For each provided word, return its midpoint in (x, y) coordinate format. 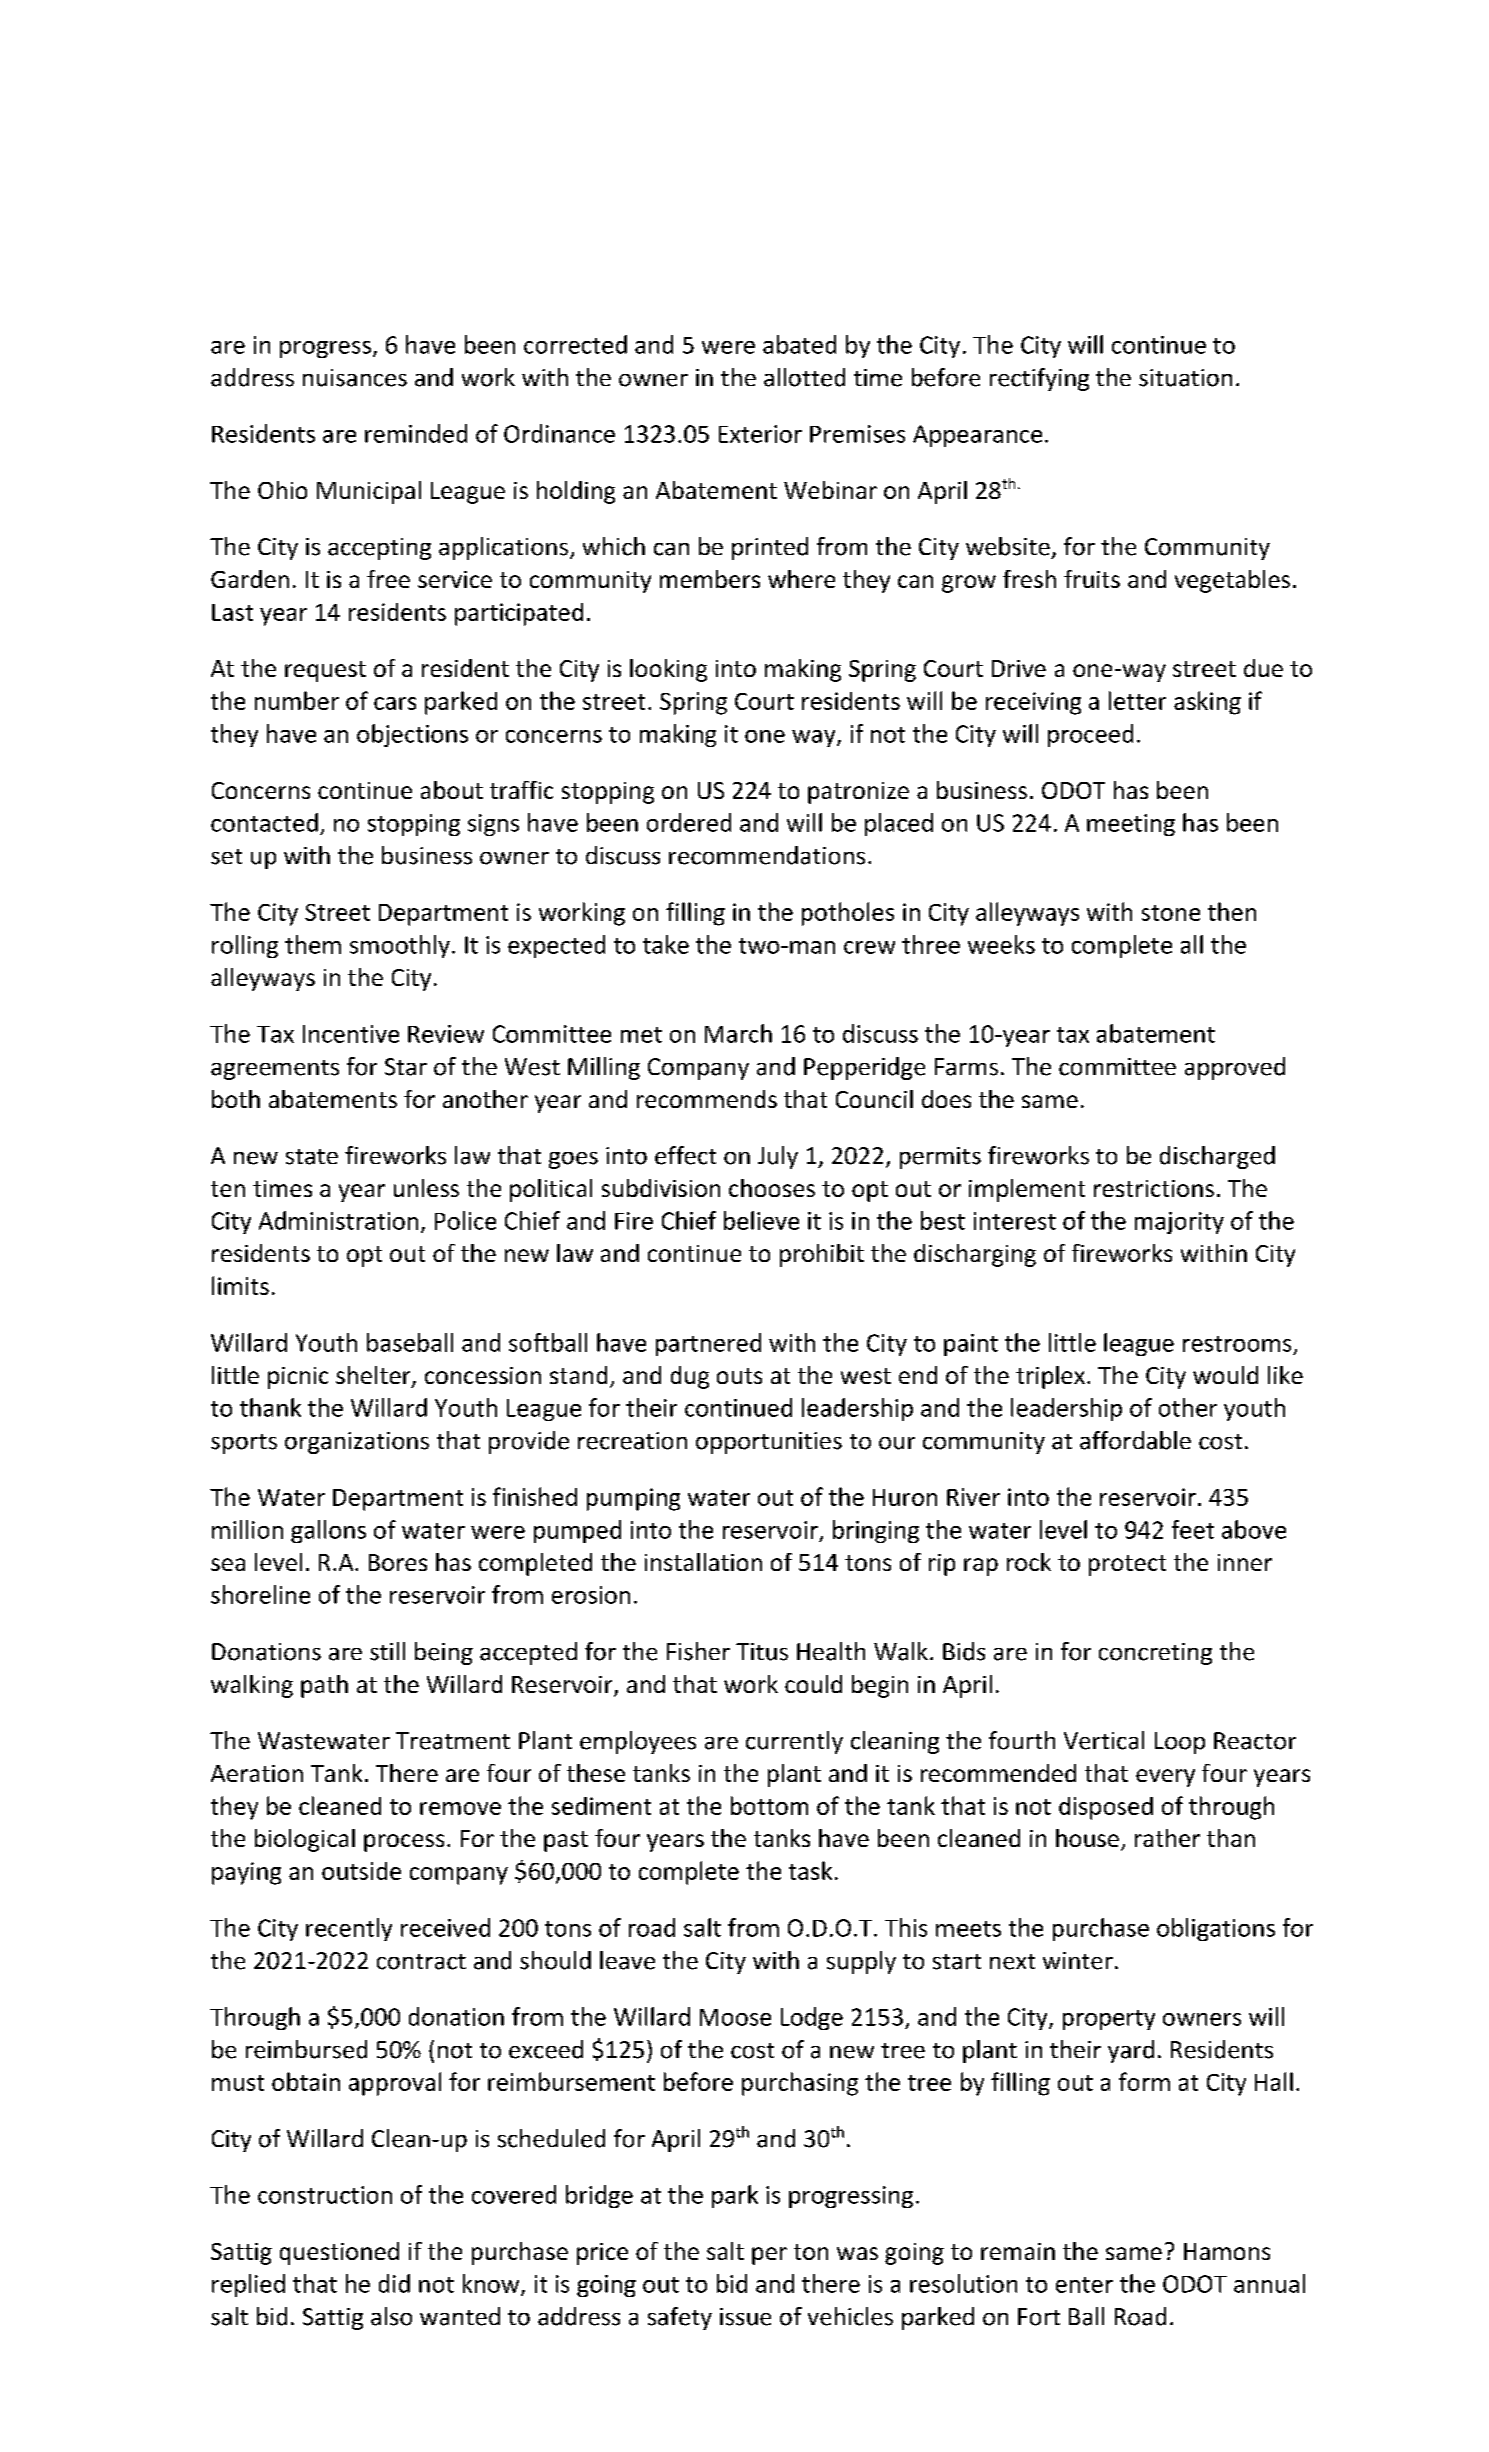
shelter (374, 1376)
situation (1185, 378)
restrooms (1237, 1344)
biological (305, 1840)
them (313, 944)
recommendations (767, 855)
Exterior (760, 434)
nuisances (355, 378)
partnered (708, 1344)
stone (1171, 913)
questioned (339, 2253)
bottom (769, 1805)
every (1165, 1778)
